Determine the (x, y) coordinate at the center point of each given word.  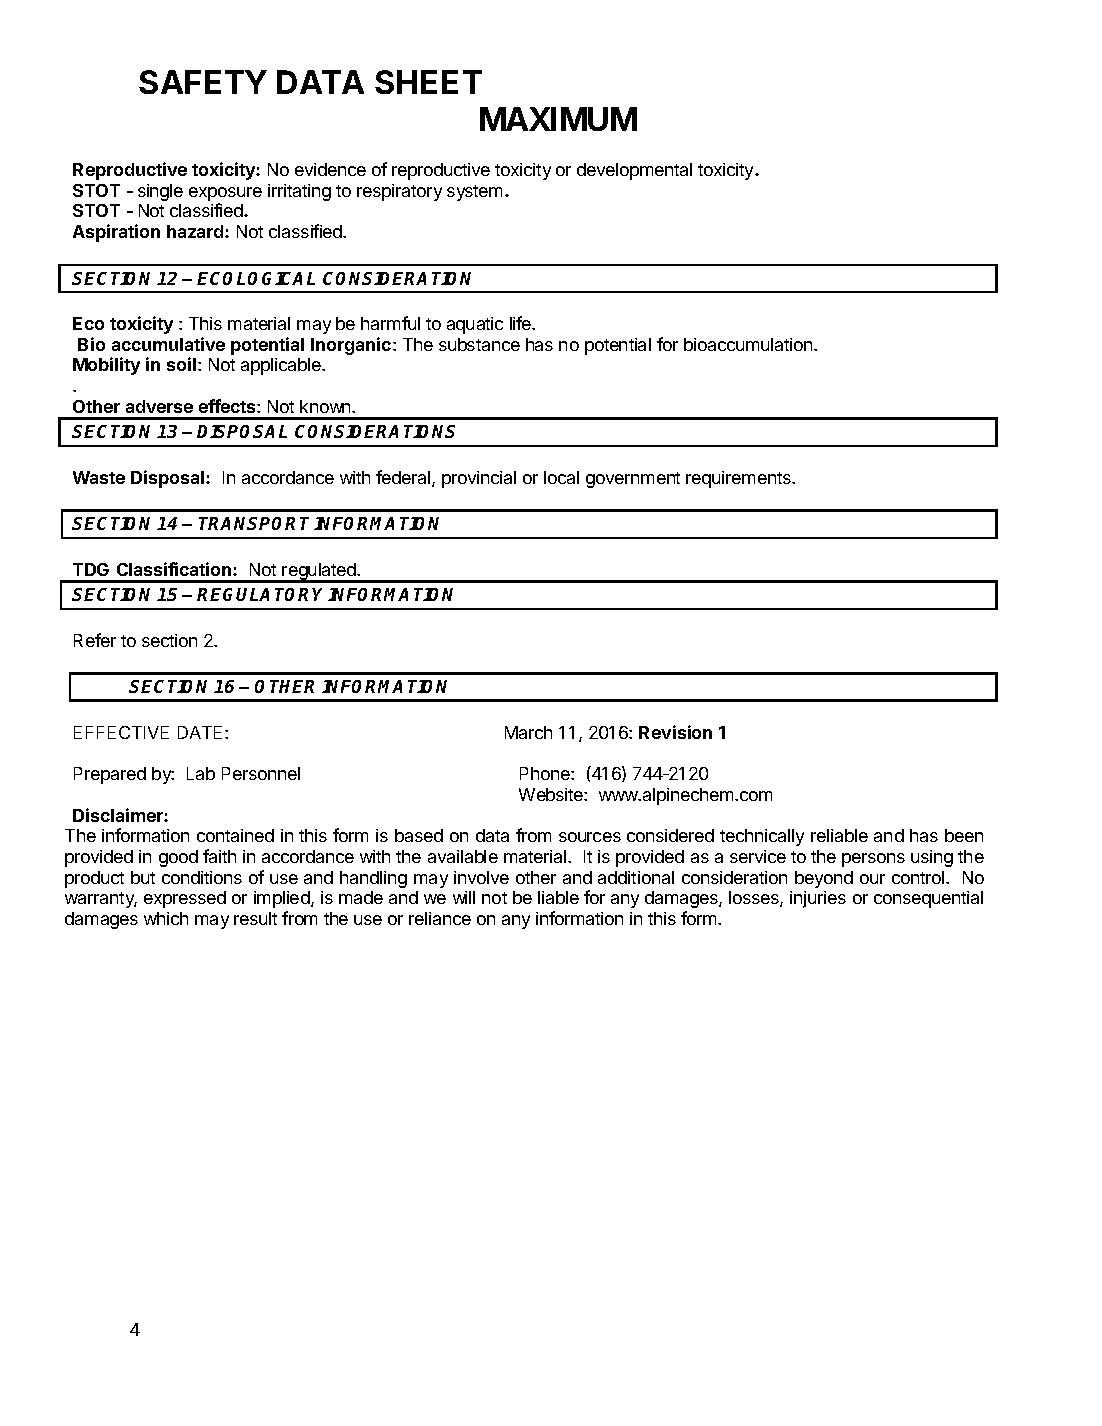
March (528, 732)
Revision (675, 732)
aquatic (475, 325)
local (561, 477)
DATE (202, 732)
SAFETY (203, 82)
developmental (634, 171)
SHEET (428, 82)
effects (228, 406)
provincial (479, 479)
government (633, 480)
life (522, 323)
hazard (196, 231)
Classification (175, 569)
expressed (185, 899)
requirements (739, 479)
